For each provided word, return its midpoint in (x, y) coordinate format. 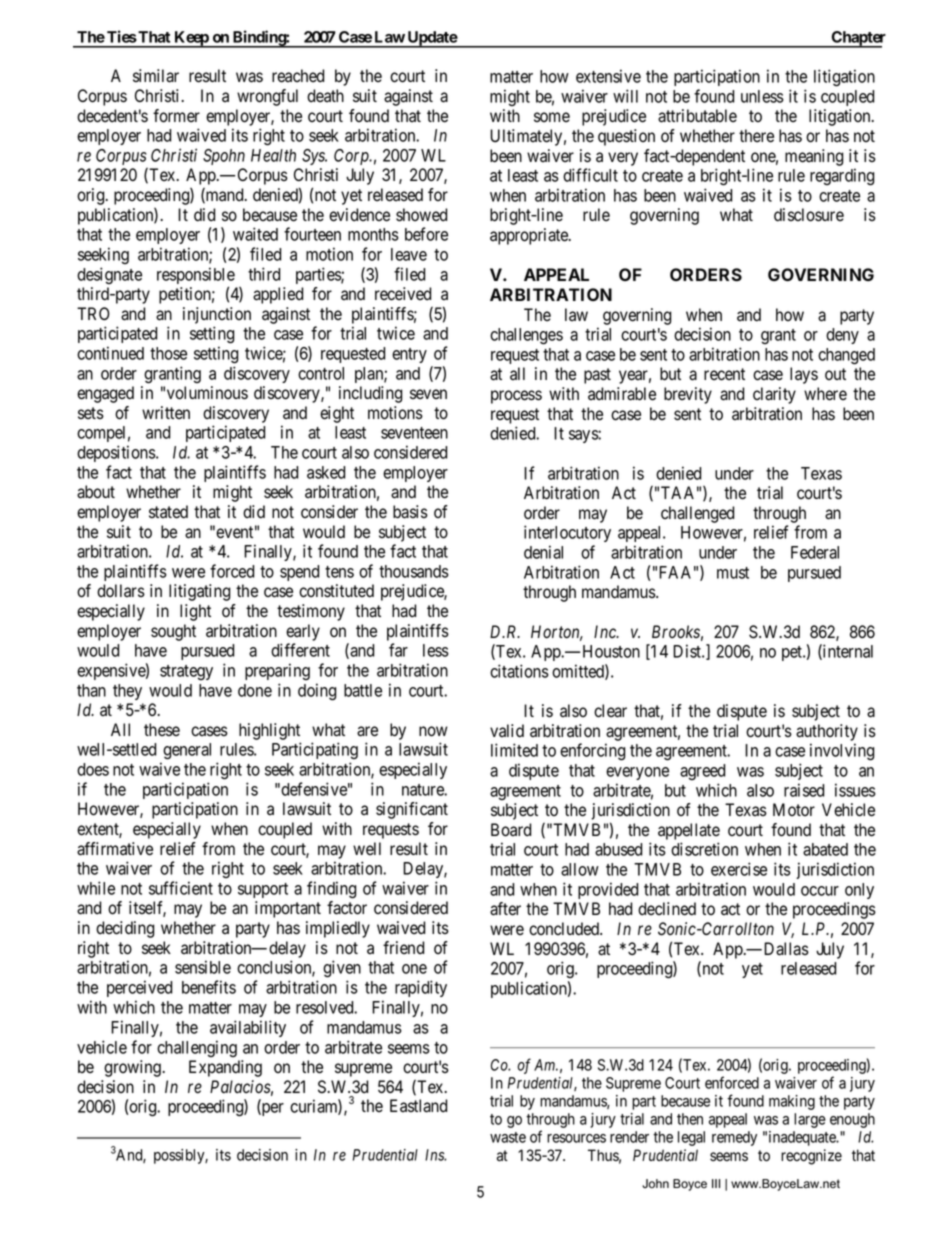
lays (804, 375)
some (552, 117)
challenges (526, 336)
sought (173, 632)
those (168, 353)
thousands (414, 571)
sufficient (181, 888)
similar (156, 76)
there (756, 136)
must (733, 573)
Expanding (225, 1068)
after (505, 909)
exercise (739, 869)
